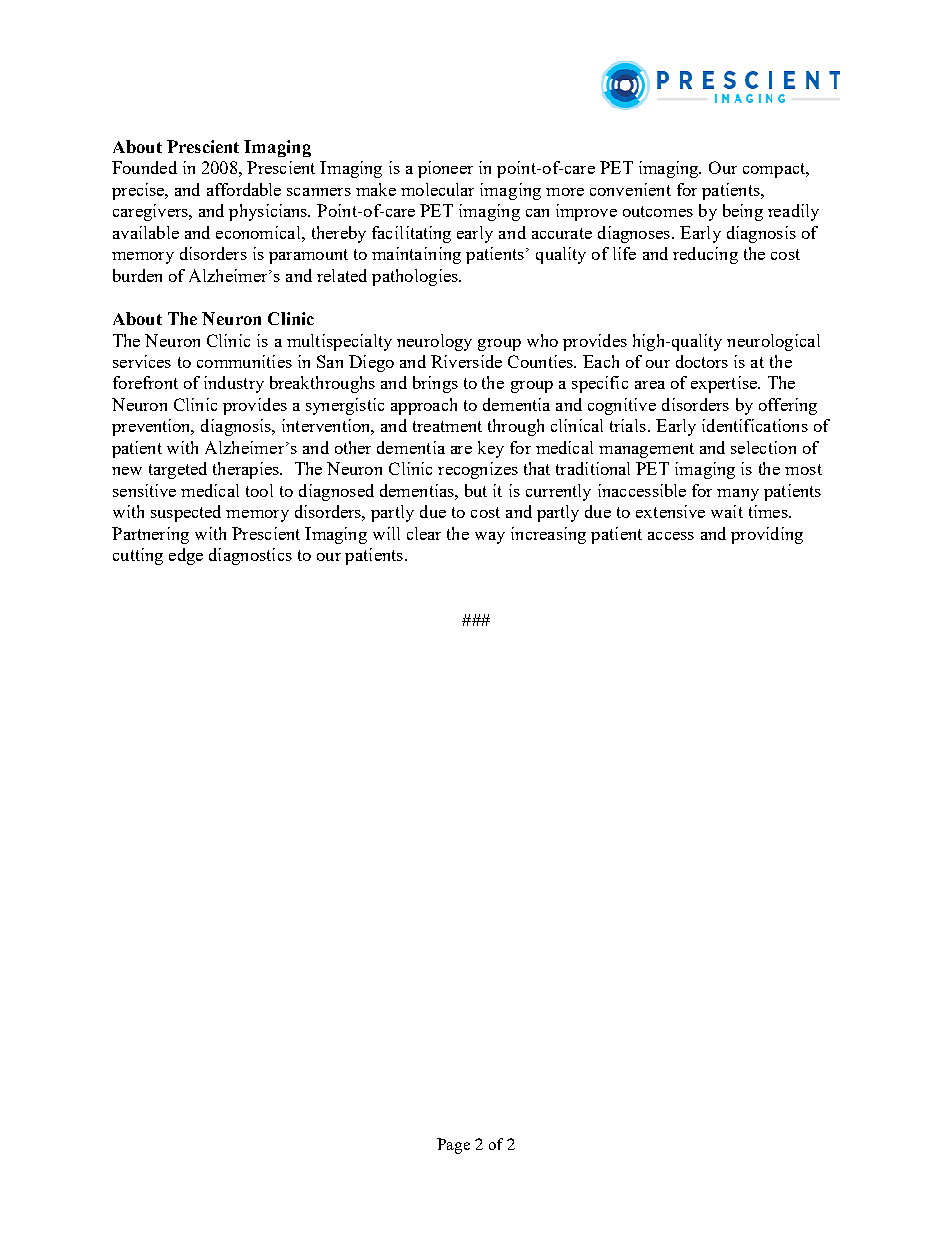  What do you see at coordinates (767, 535) in the screenshot?
I see `providing` at bounding box center [767, 535].
